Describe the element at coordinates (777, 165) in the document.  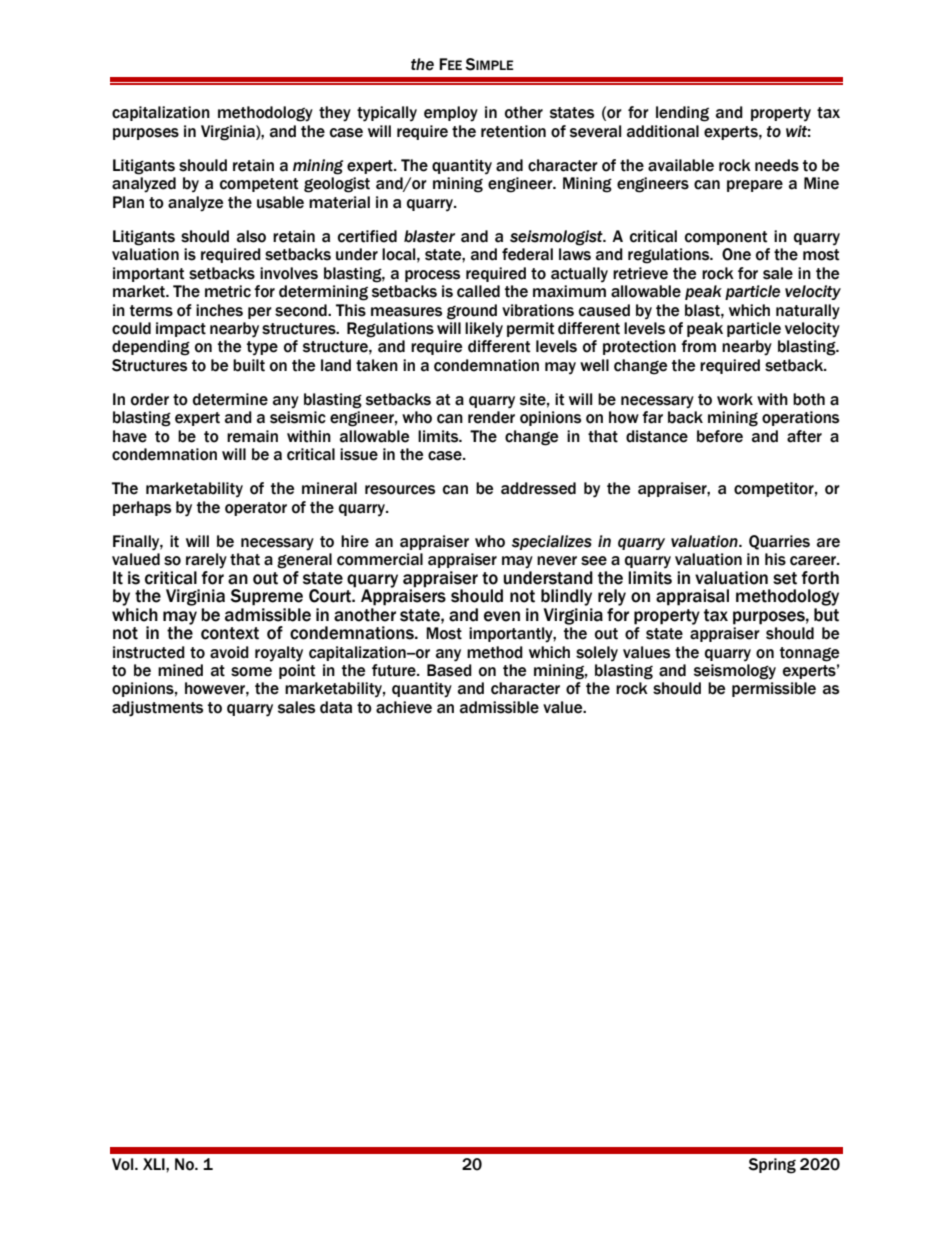
I see `needs` at that location.
